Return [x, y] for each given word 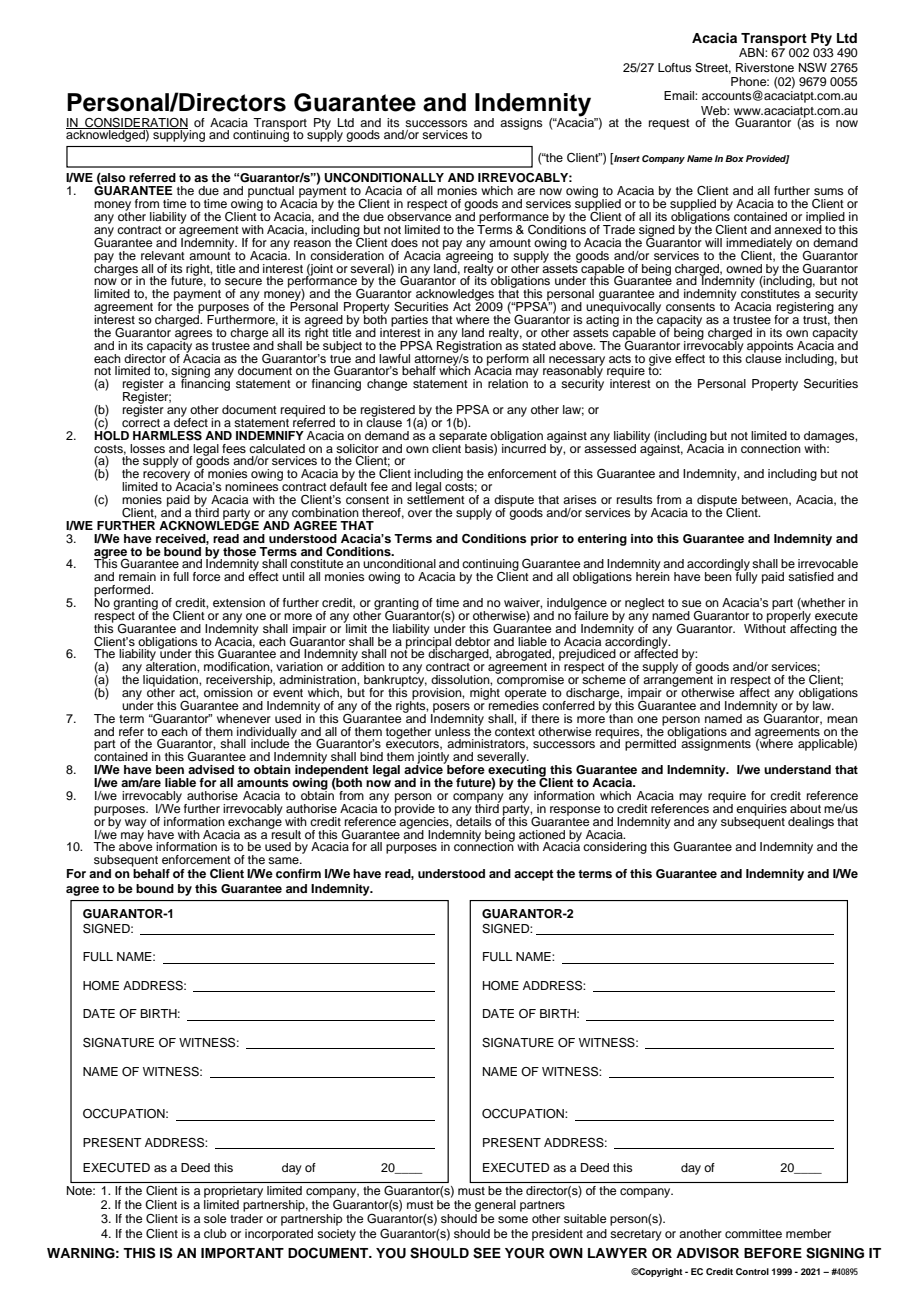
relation [508, 383]
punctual [270, 193]
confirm [298, 873]
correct [141, 421]
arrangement [678, 681]
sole [215, 1218]
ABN [752, 52]
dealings [811, 823]
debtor [472, 641]
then [846, 318]
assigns [521, 124]
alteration [172, 665]
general [495, 1206]
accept [534, 875]
